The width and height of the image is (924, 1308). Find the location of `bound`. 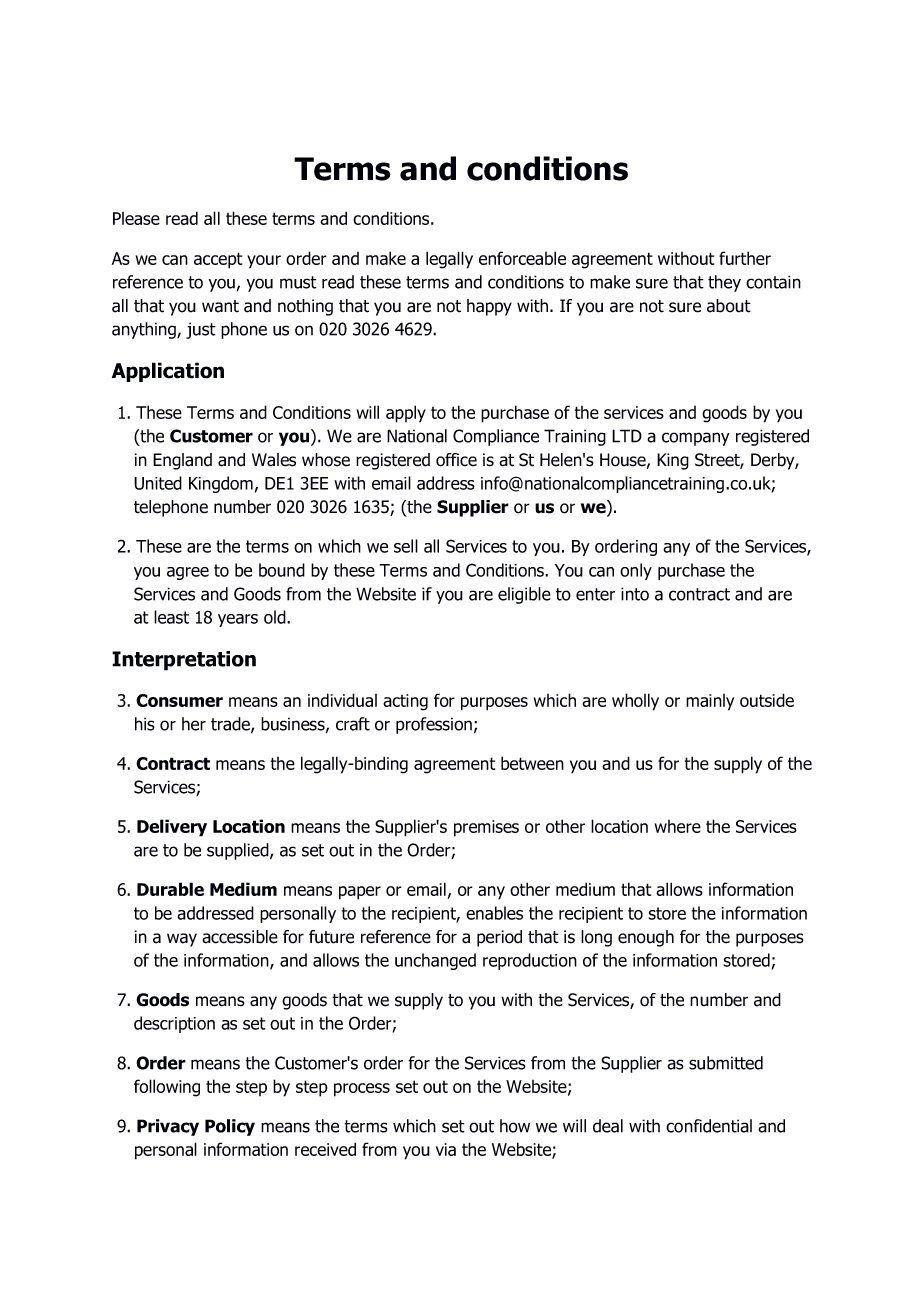

bound is located at coordinates (282, 570).
